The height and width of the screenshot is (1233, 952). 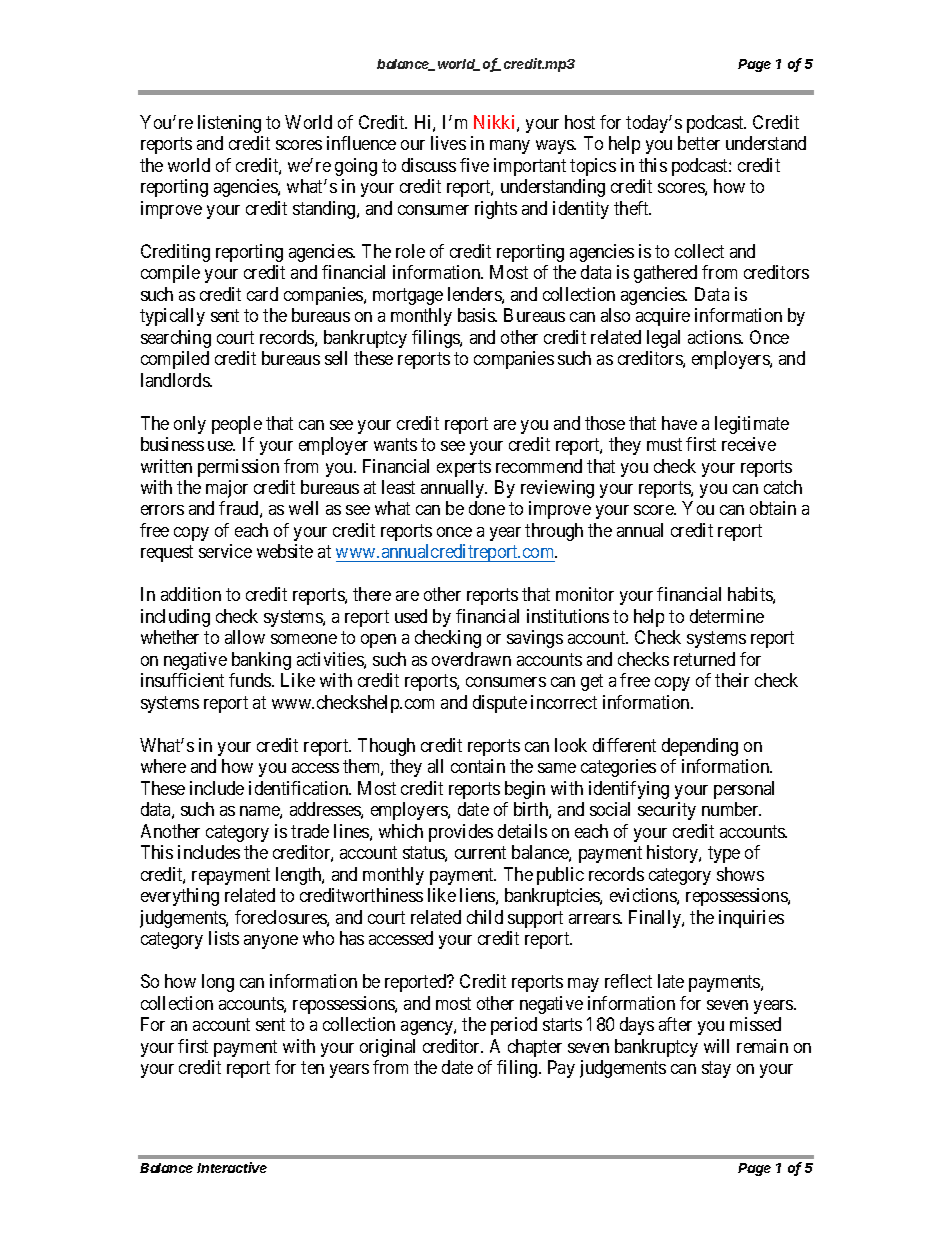 What do you see at coordinates (300, 788) in the screenshot?
I see `identification` at bounding box center [300, 788].
